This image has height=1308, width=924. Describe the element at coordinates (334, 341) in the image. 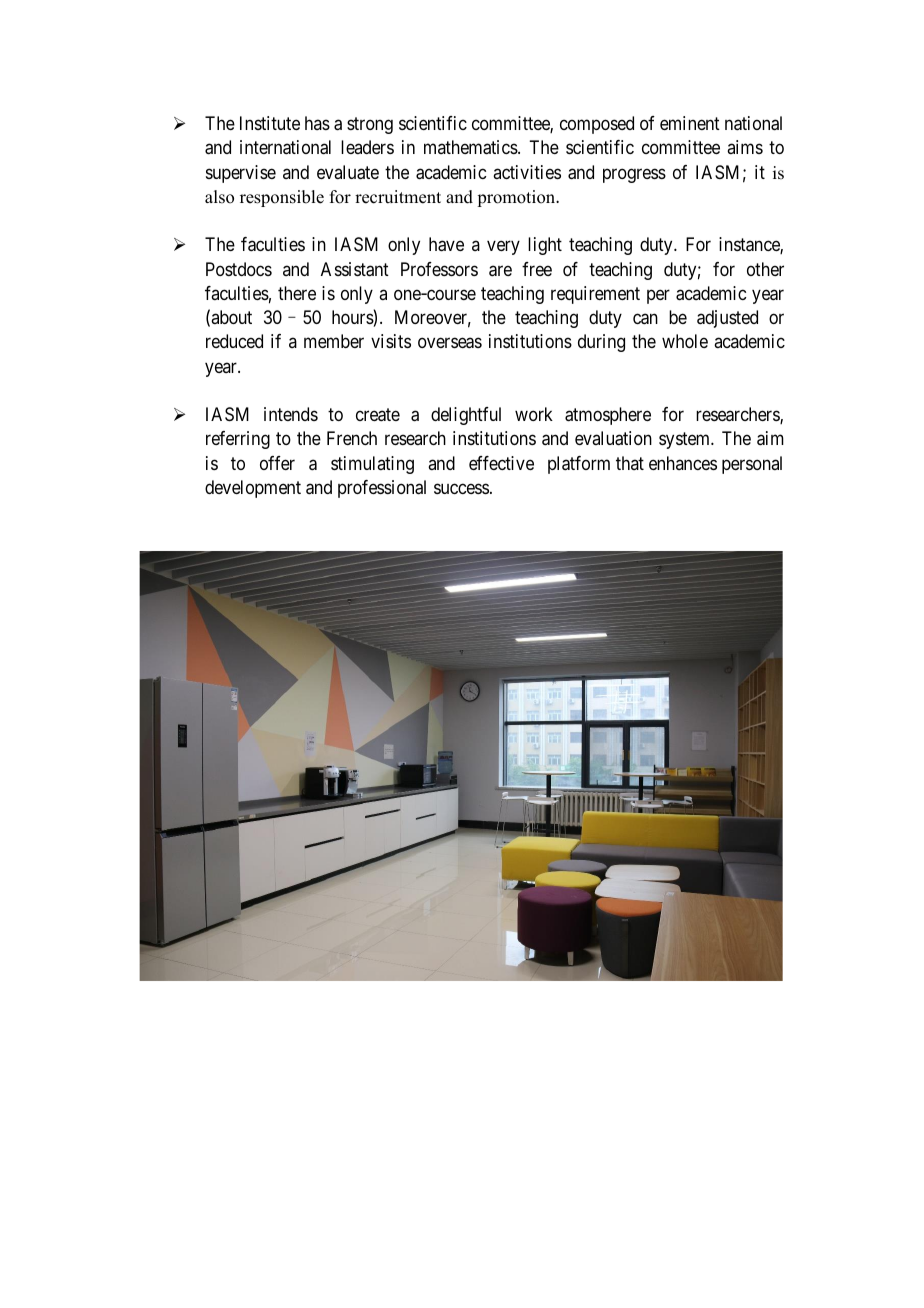

I see `member` at that location.
